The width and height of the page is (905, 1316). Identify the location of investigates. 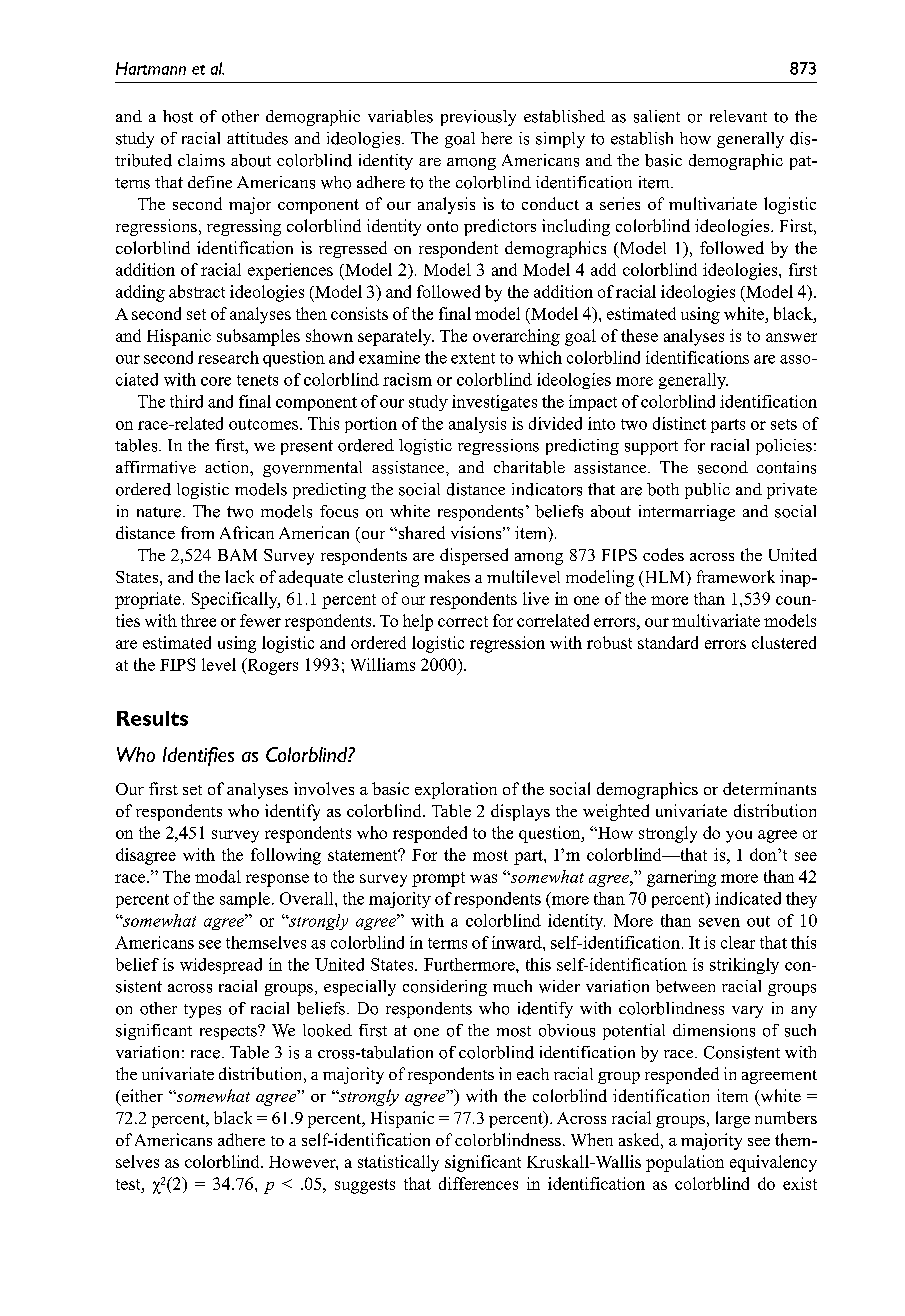
(494, 403).
